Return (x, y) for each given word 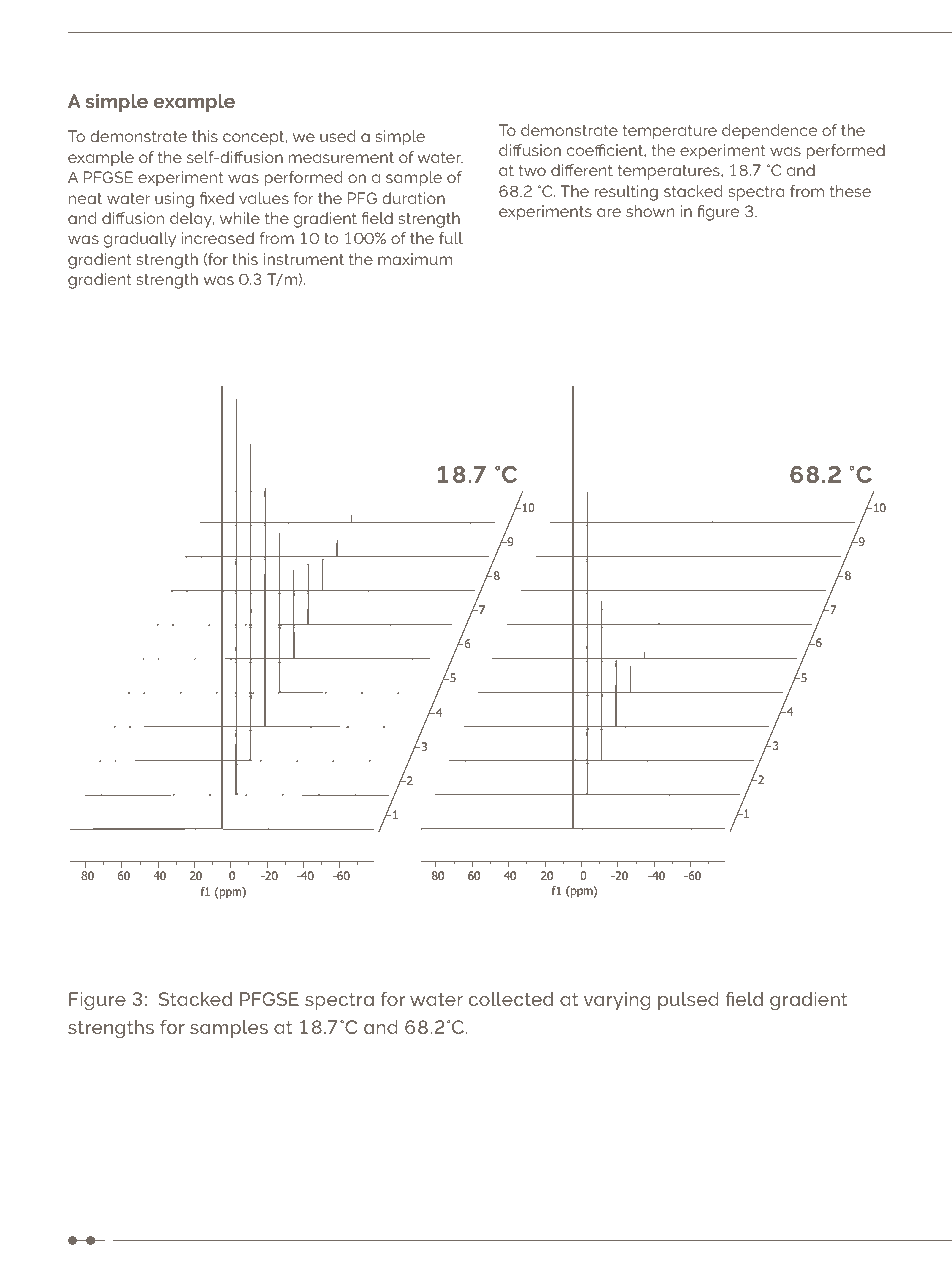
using (174, 200)
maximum (415, 259)
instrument (304, 259)
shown (650, 211)
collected (511, 999)
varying (617, 1001)
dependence (769, 132)
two (532, 170)
